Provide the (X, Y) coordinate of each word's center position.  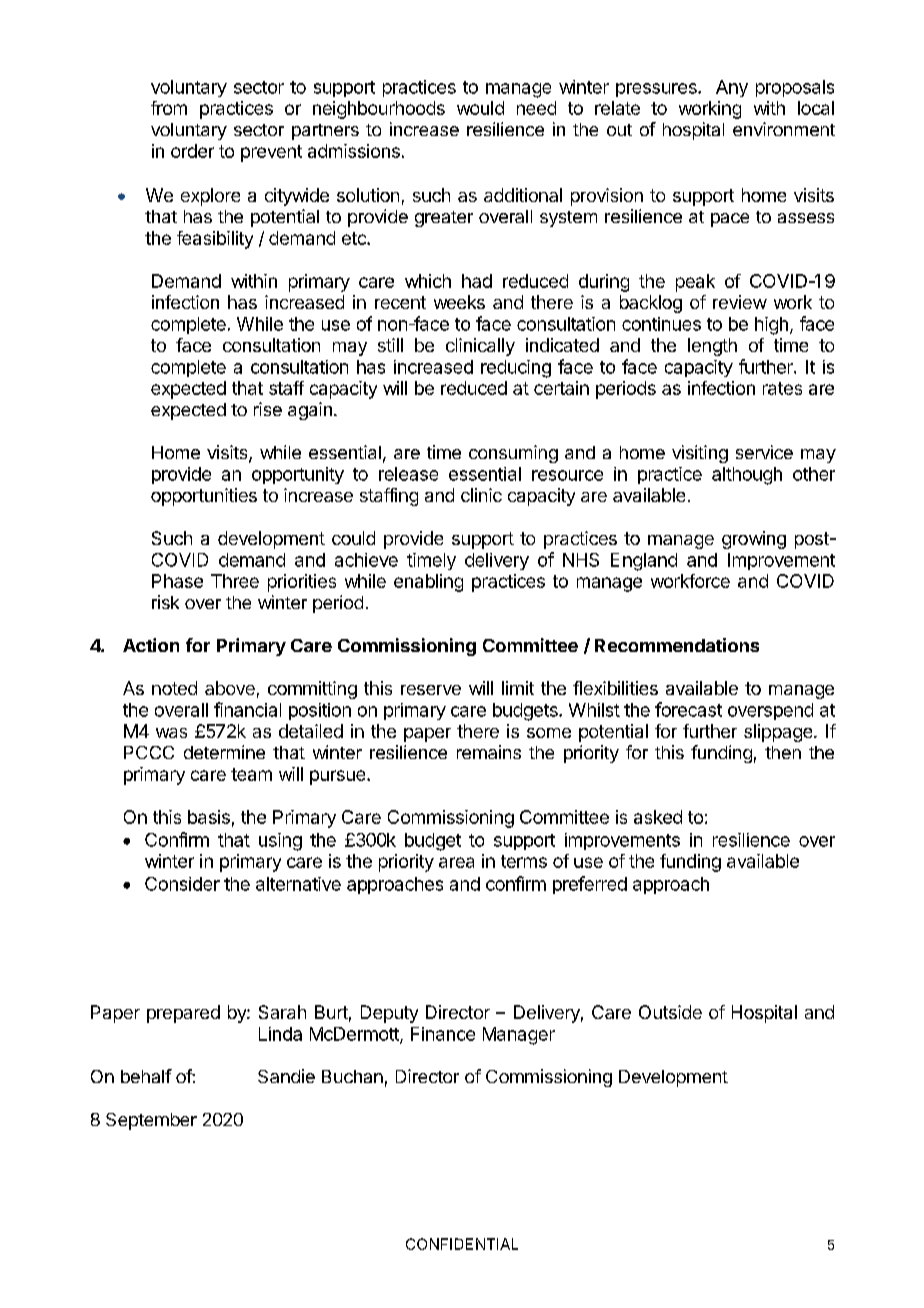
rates (782, 388)
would (480, 108)
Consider (182, 884)
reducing (516, 369)
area (456, 862)
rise (268, 409)
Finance (443, 1034)
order (192, 151)
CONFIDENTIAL (462, 1244)
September (151, 1121)
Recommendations (677, 645)
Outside (670, 1012)
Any (732, 88)
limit (518, 688)
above (230, 688)
